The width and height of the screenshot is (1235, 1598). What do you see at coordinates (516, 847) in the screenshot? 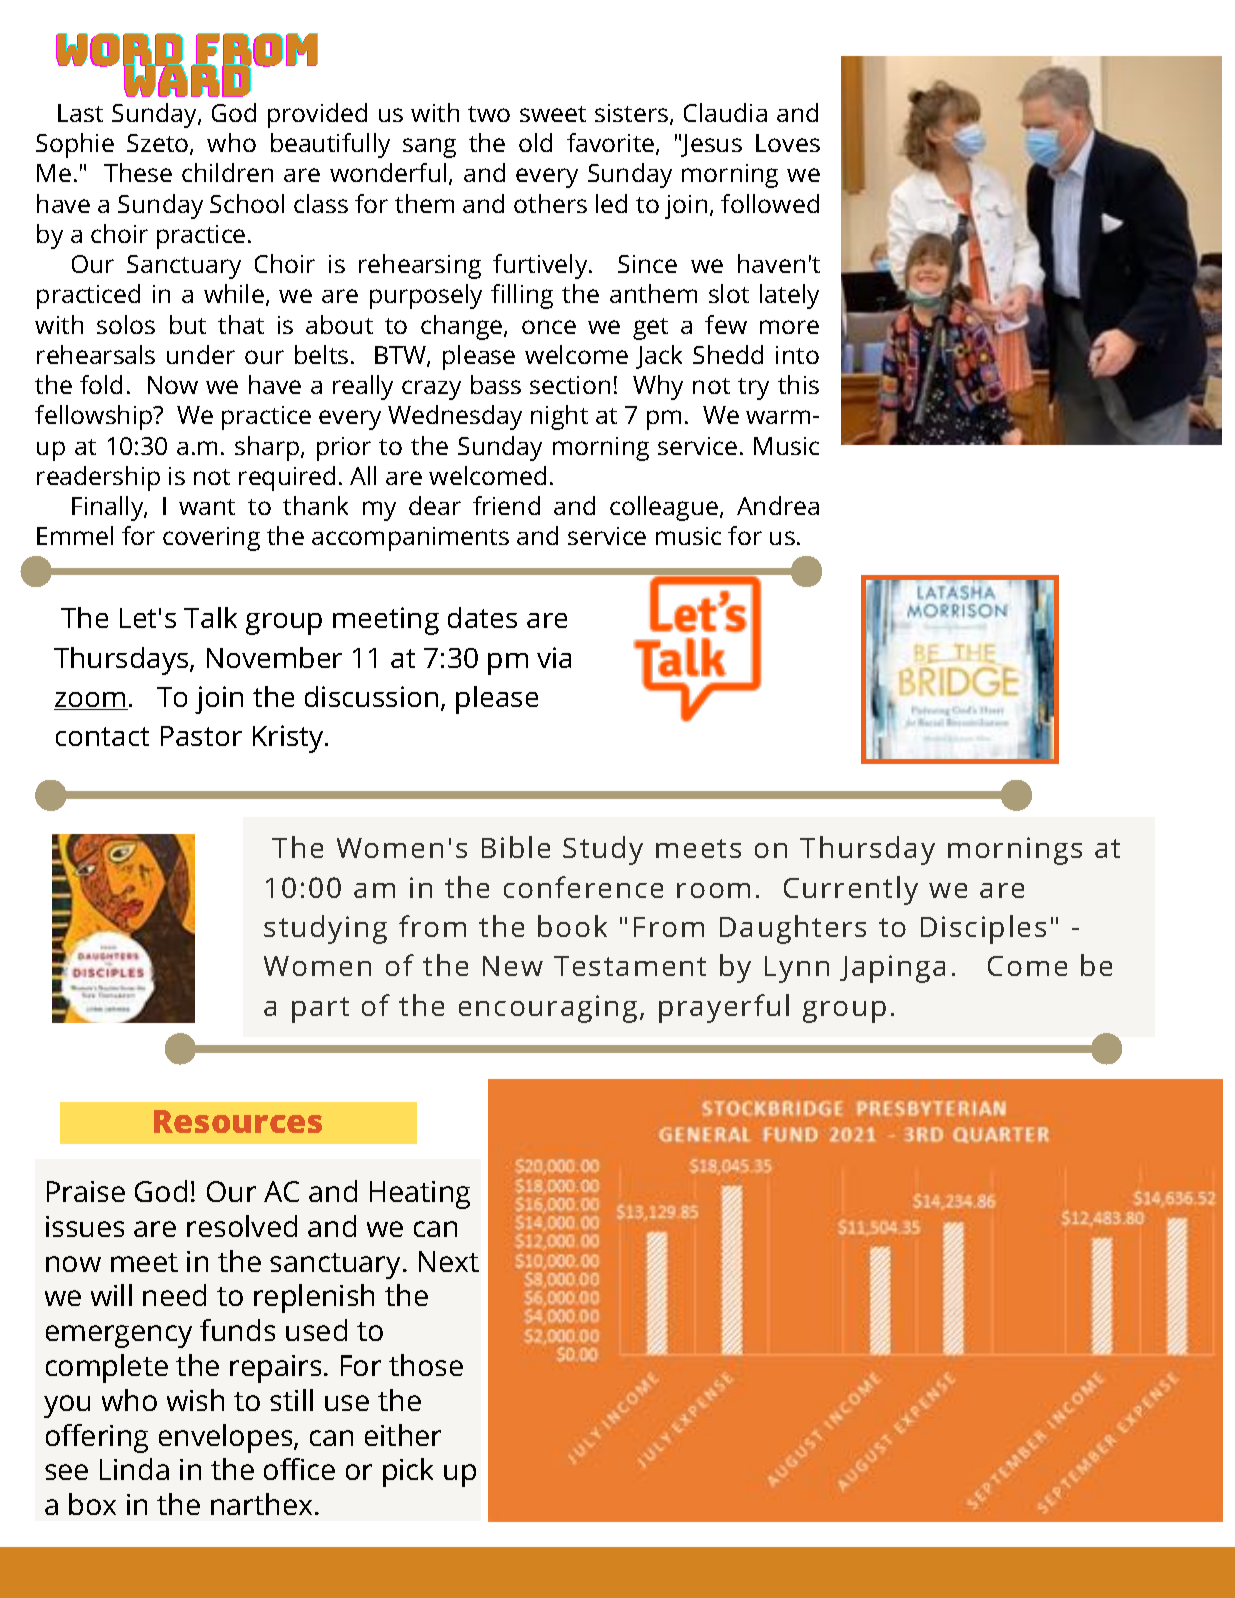
I see `Bible` at bounding box center [516, 847].
